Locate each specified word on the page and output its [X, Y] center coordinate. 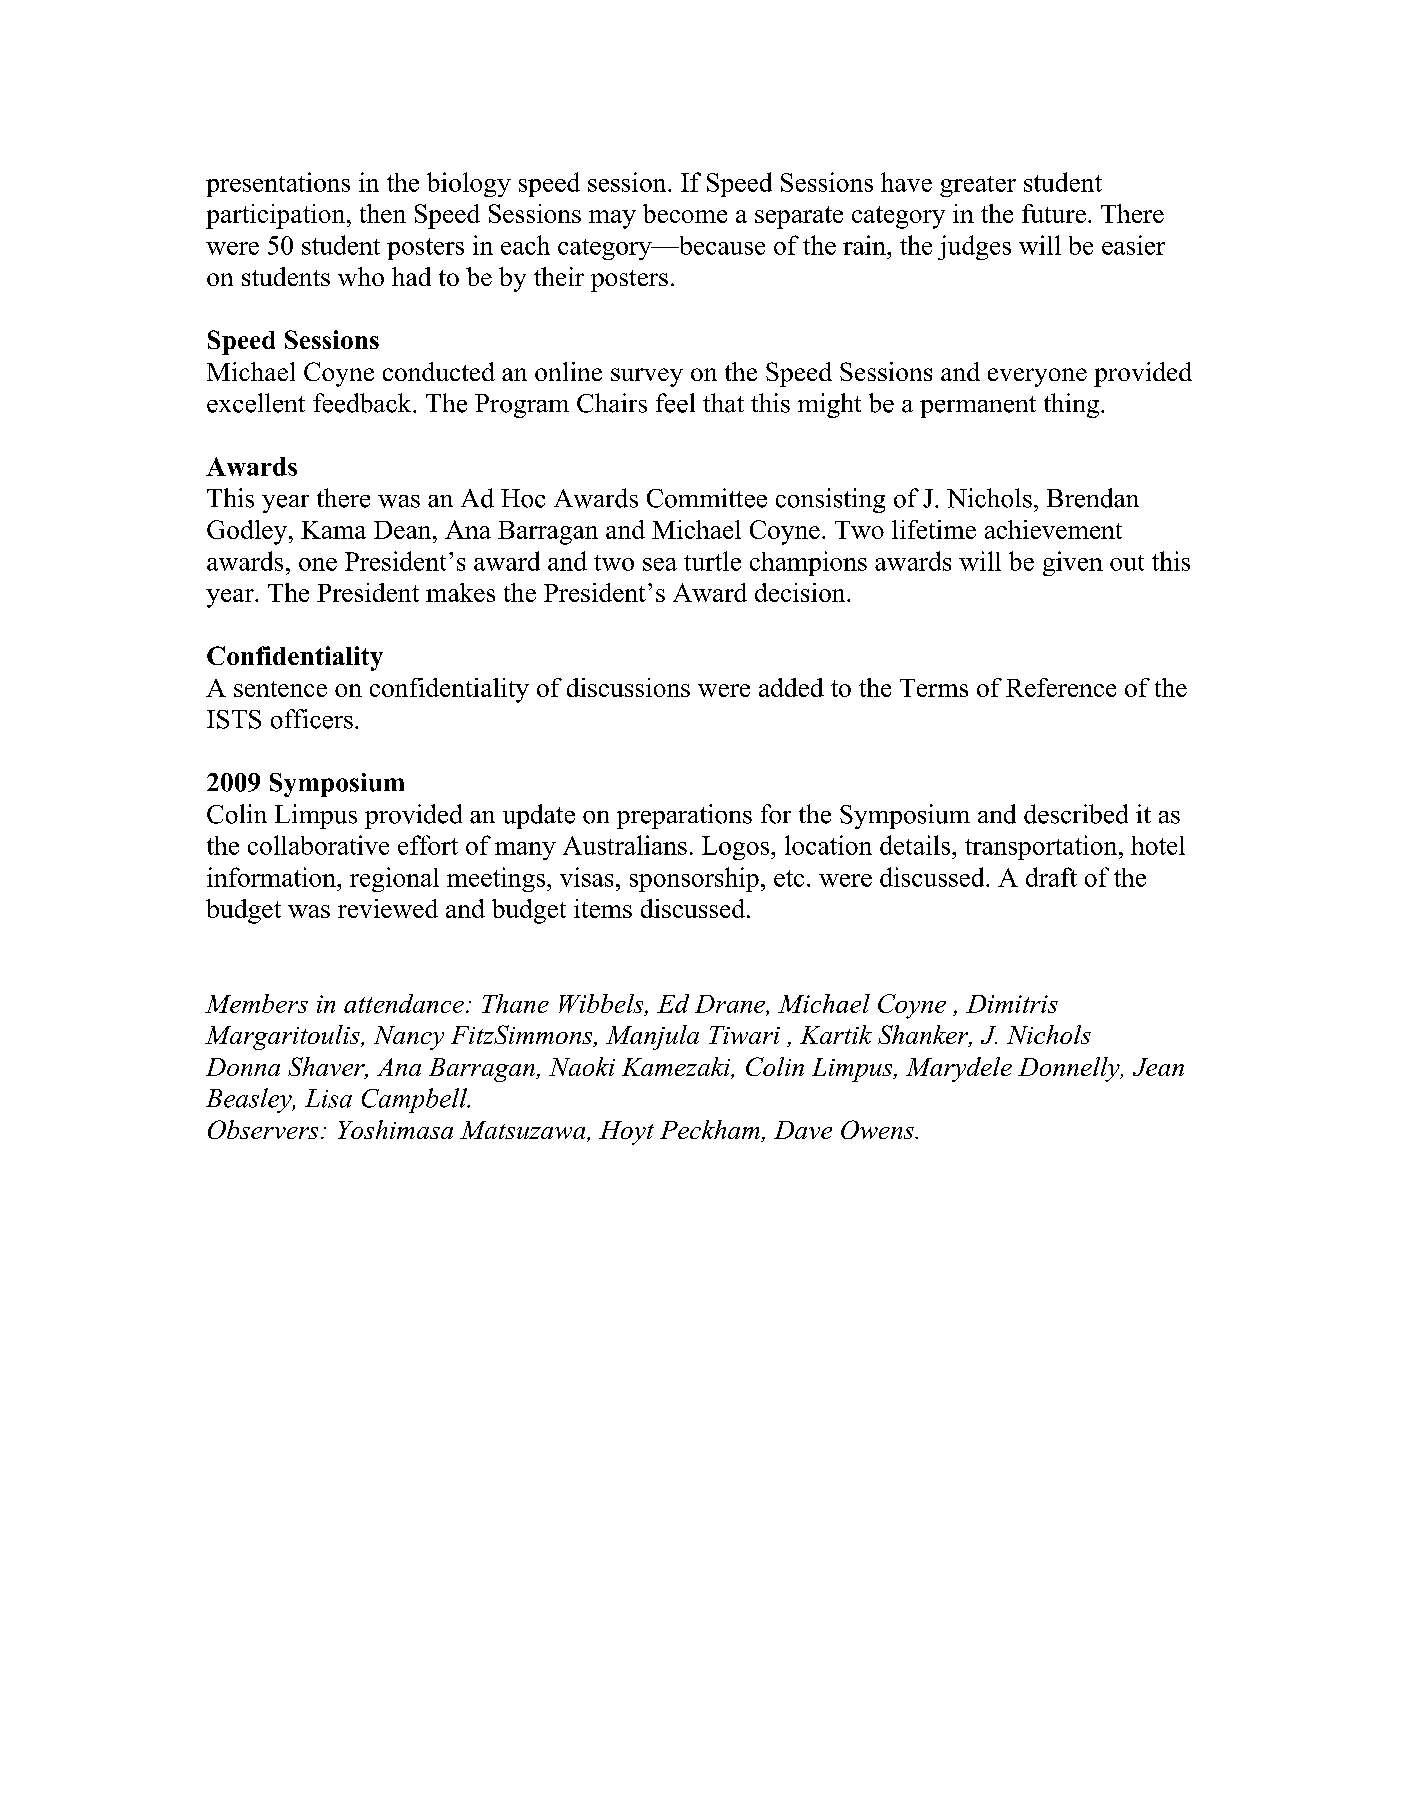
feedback [363, 403]
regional [394, 879]
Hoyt [626, 1133]
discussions [628, 687]
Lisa [328, 1098]
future [1054, 213]
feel [675, 403]
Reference [1061, 687]
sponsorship [694, 879]
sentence [280, 689]
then [383, 213]
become [685, 213]
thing [1073, 405]
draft [1051, 877]
